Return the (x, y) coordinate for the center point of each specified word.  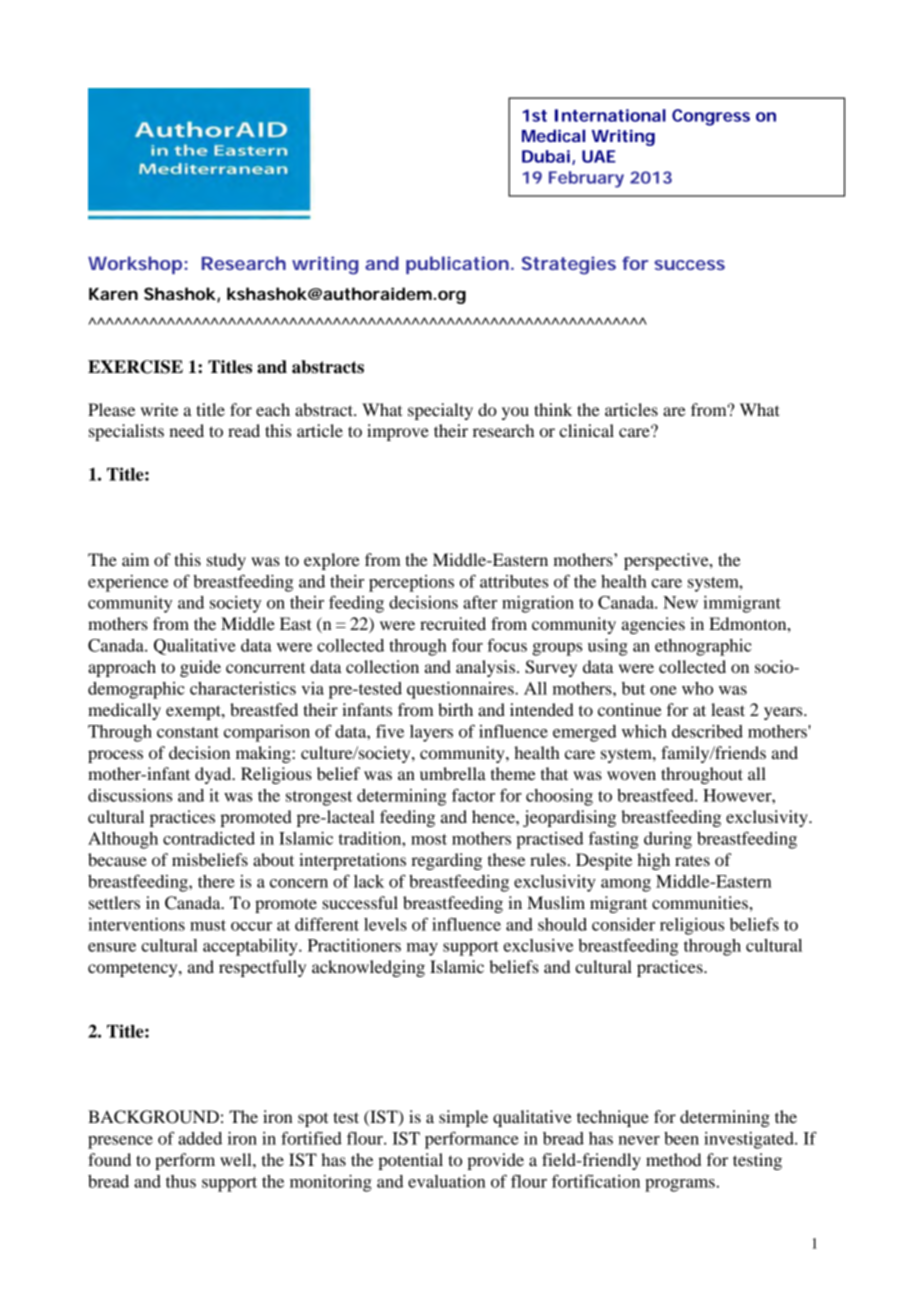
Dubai (546, 156)
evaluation (447, 1181)
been (681, 1138)
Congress (711, 117)
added (200, 1138)
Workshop (135, 265)
